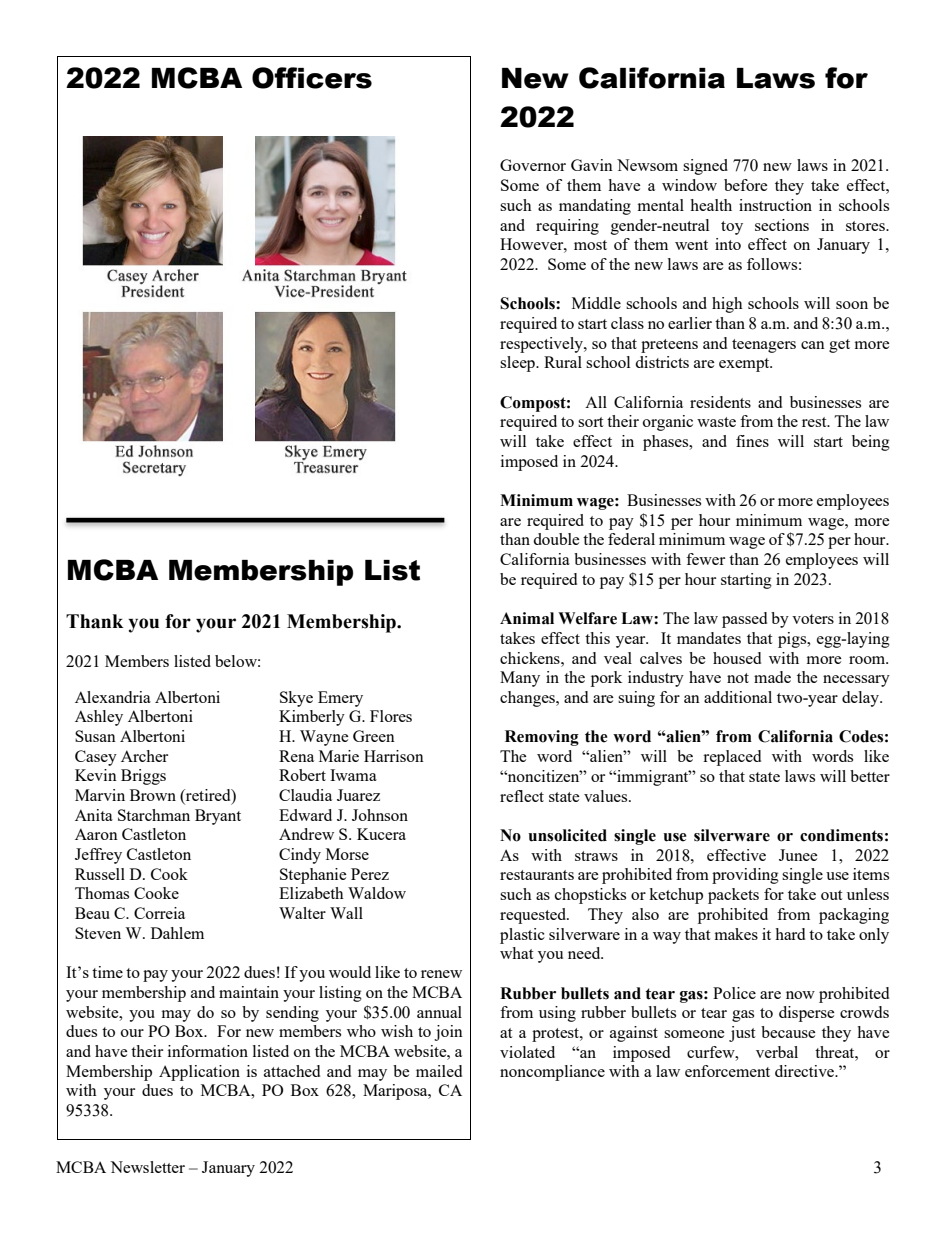  I want to click on teenagers, so click(764, 346).
